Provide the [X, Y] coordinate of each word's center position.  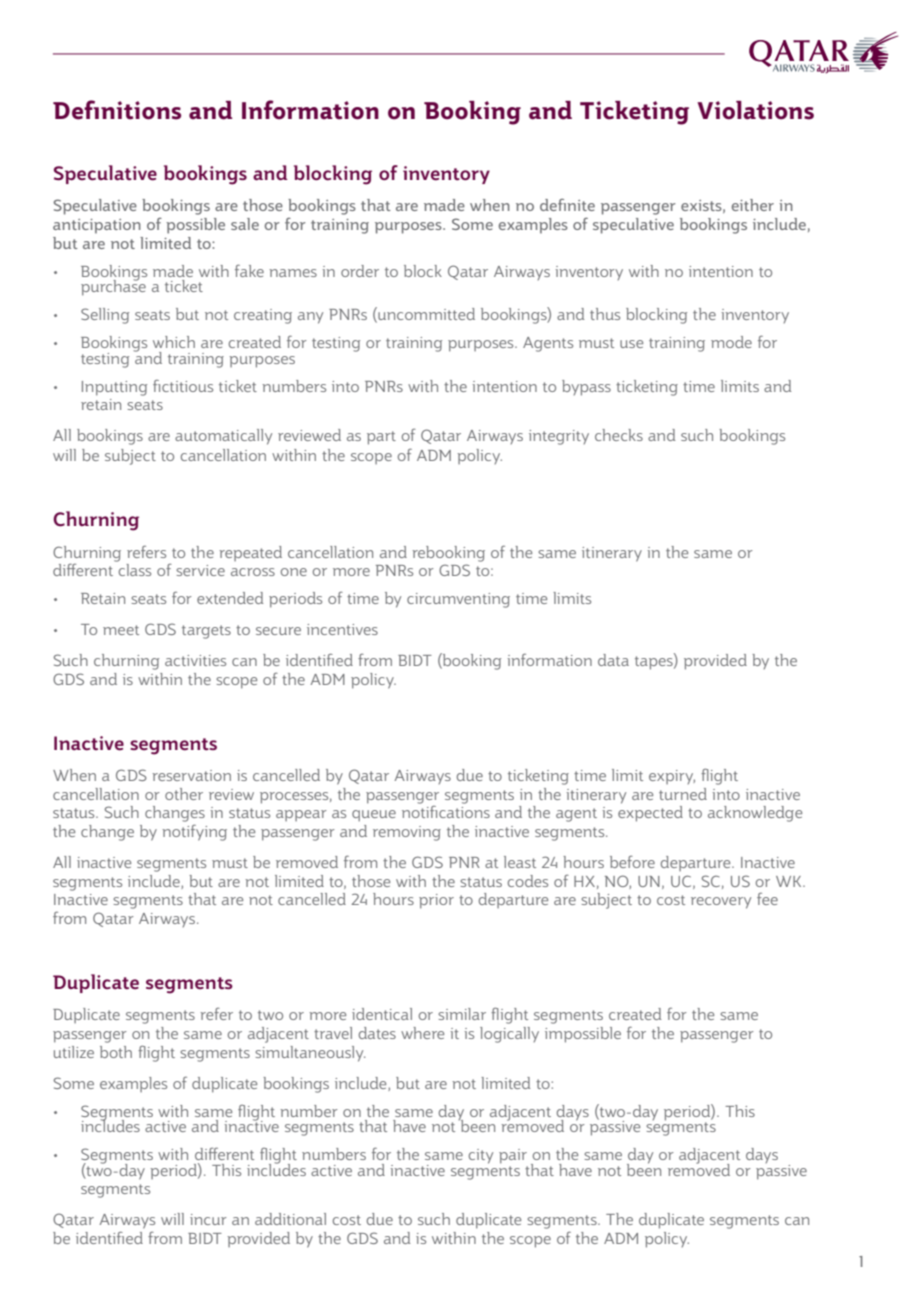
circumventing [458, 600]
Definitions [117, 110]
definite [567, 205]
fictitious [183, 386]
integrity [559, 437]
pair [513, 1156]
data [613, 660]
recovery [721, 903]
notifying [194, 832]
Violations [755, 110]
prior [436, 901]
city [481, 1156]
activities [195, 660]
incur [208, 1219]
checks [619, 435]
